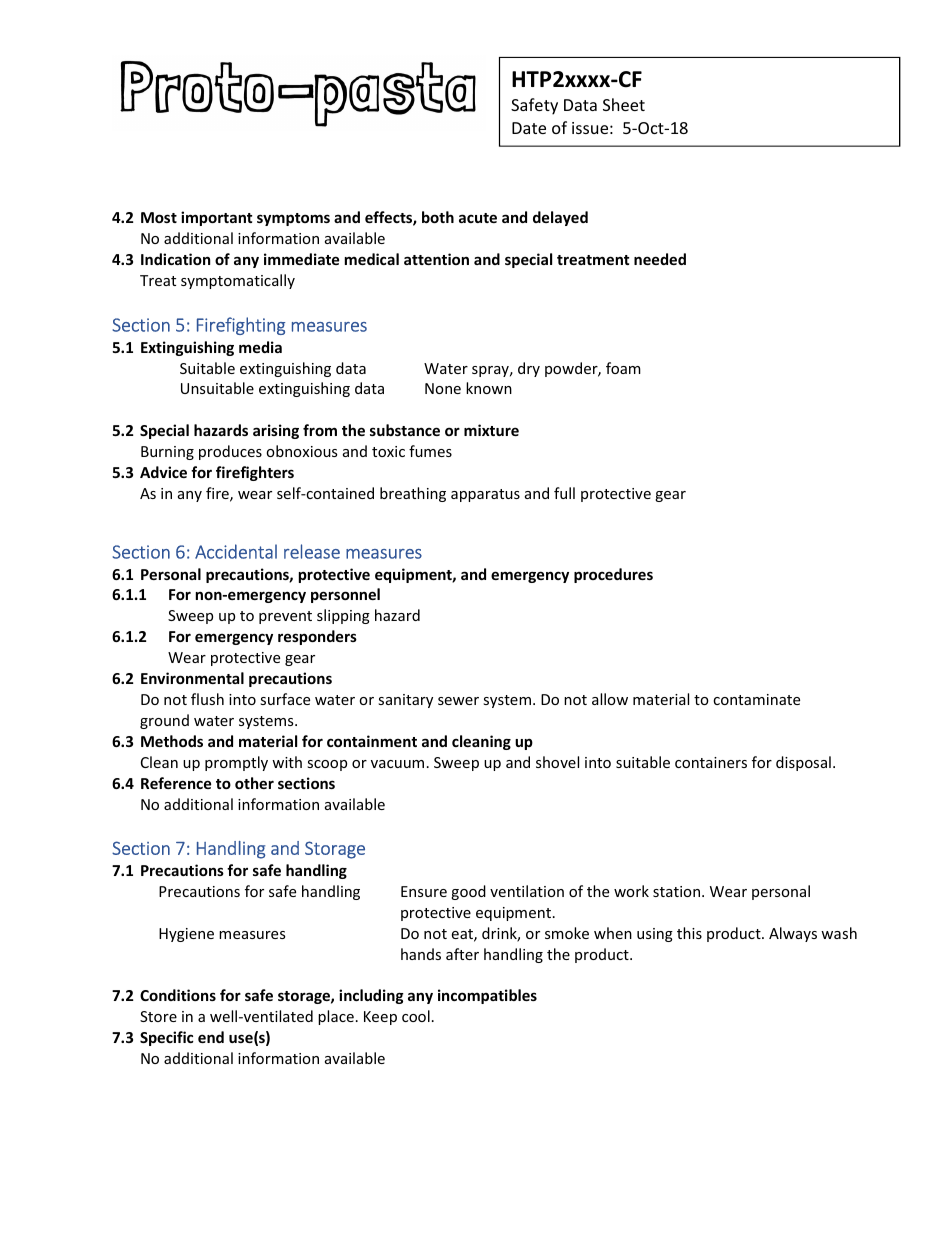 The height and width of the screenshot is (1233, 952). What do you see at coordinates (276, 431) in the screenshot?
I see `arising` at bounding box center [276, 431].
